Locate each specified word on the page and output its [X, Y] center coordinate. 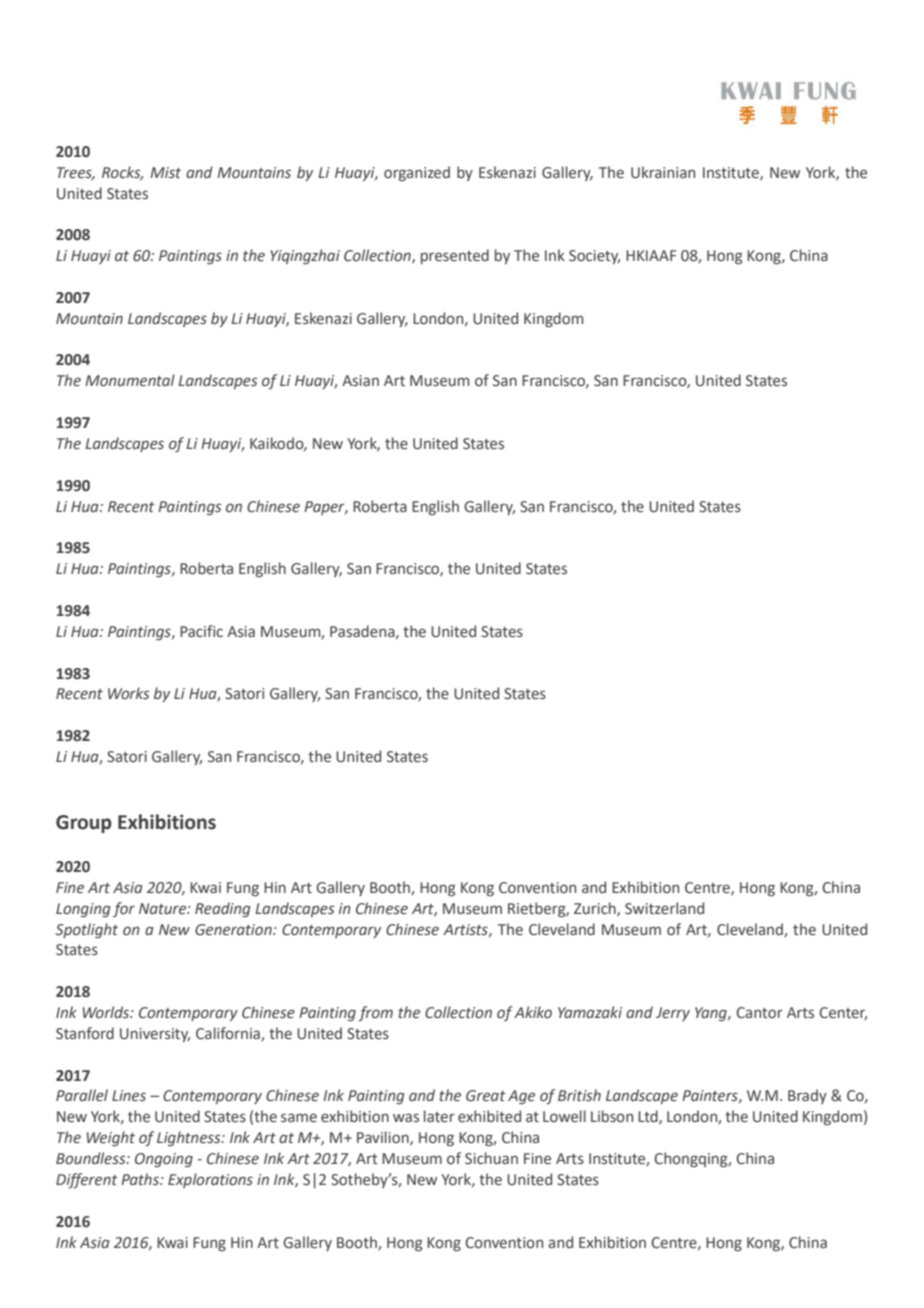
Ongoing [164, 1160]
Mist [165, 172]
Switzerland [664, 908]
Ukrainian [663, 172]
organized [417, 173]
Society [594, 257]
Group [84, 824]
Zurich [596, 909]
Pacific [201, 631]
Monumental [130, 380]
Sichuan [491, 1158]
